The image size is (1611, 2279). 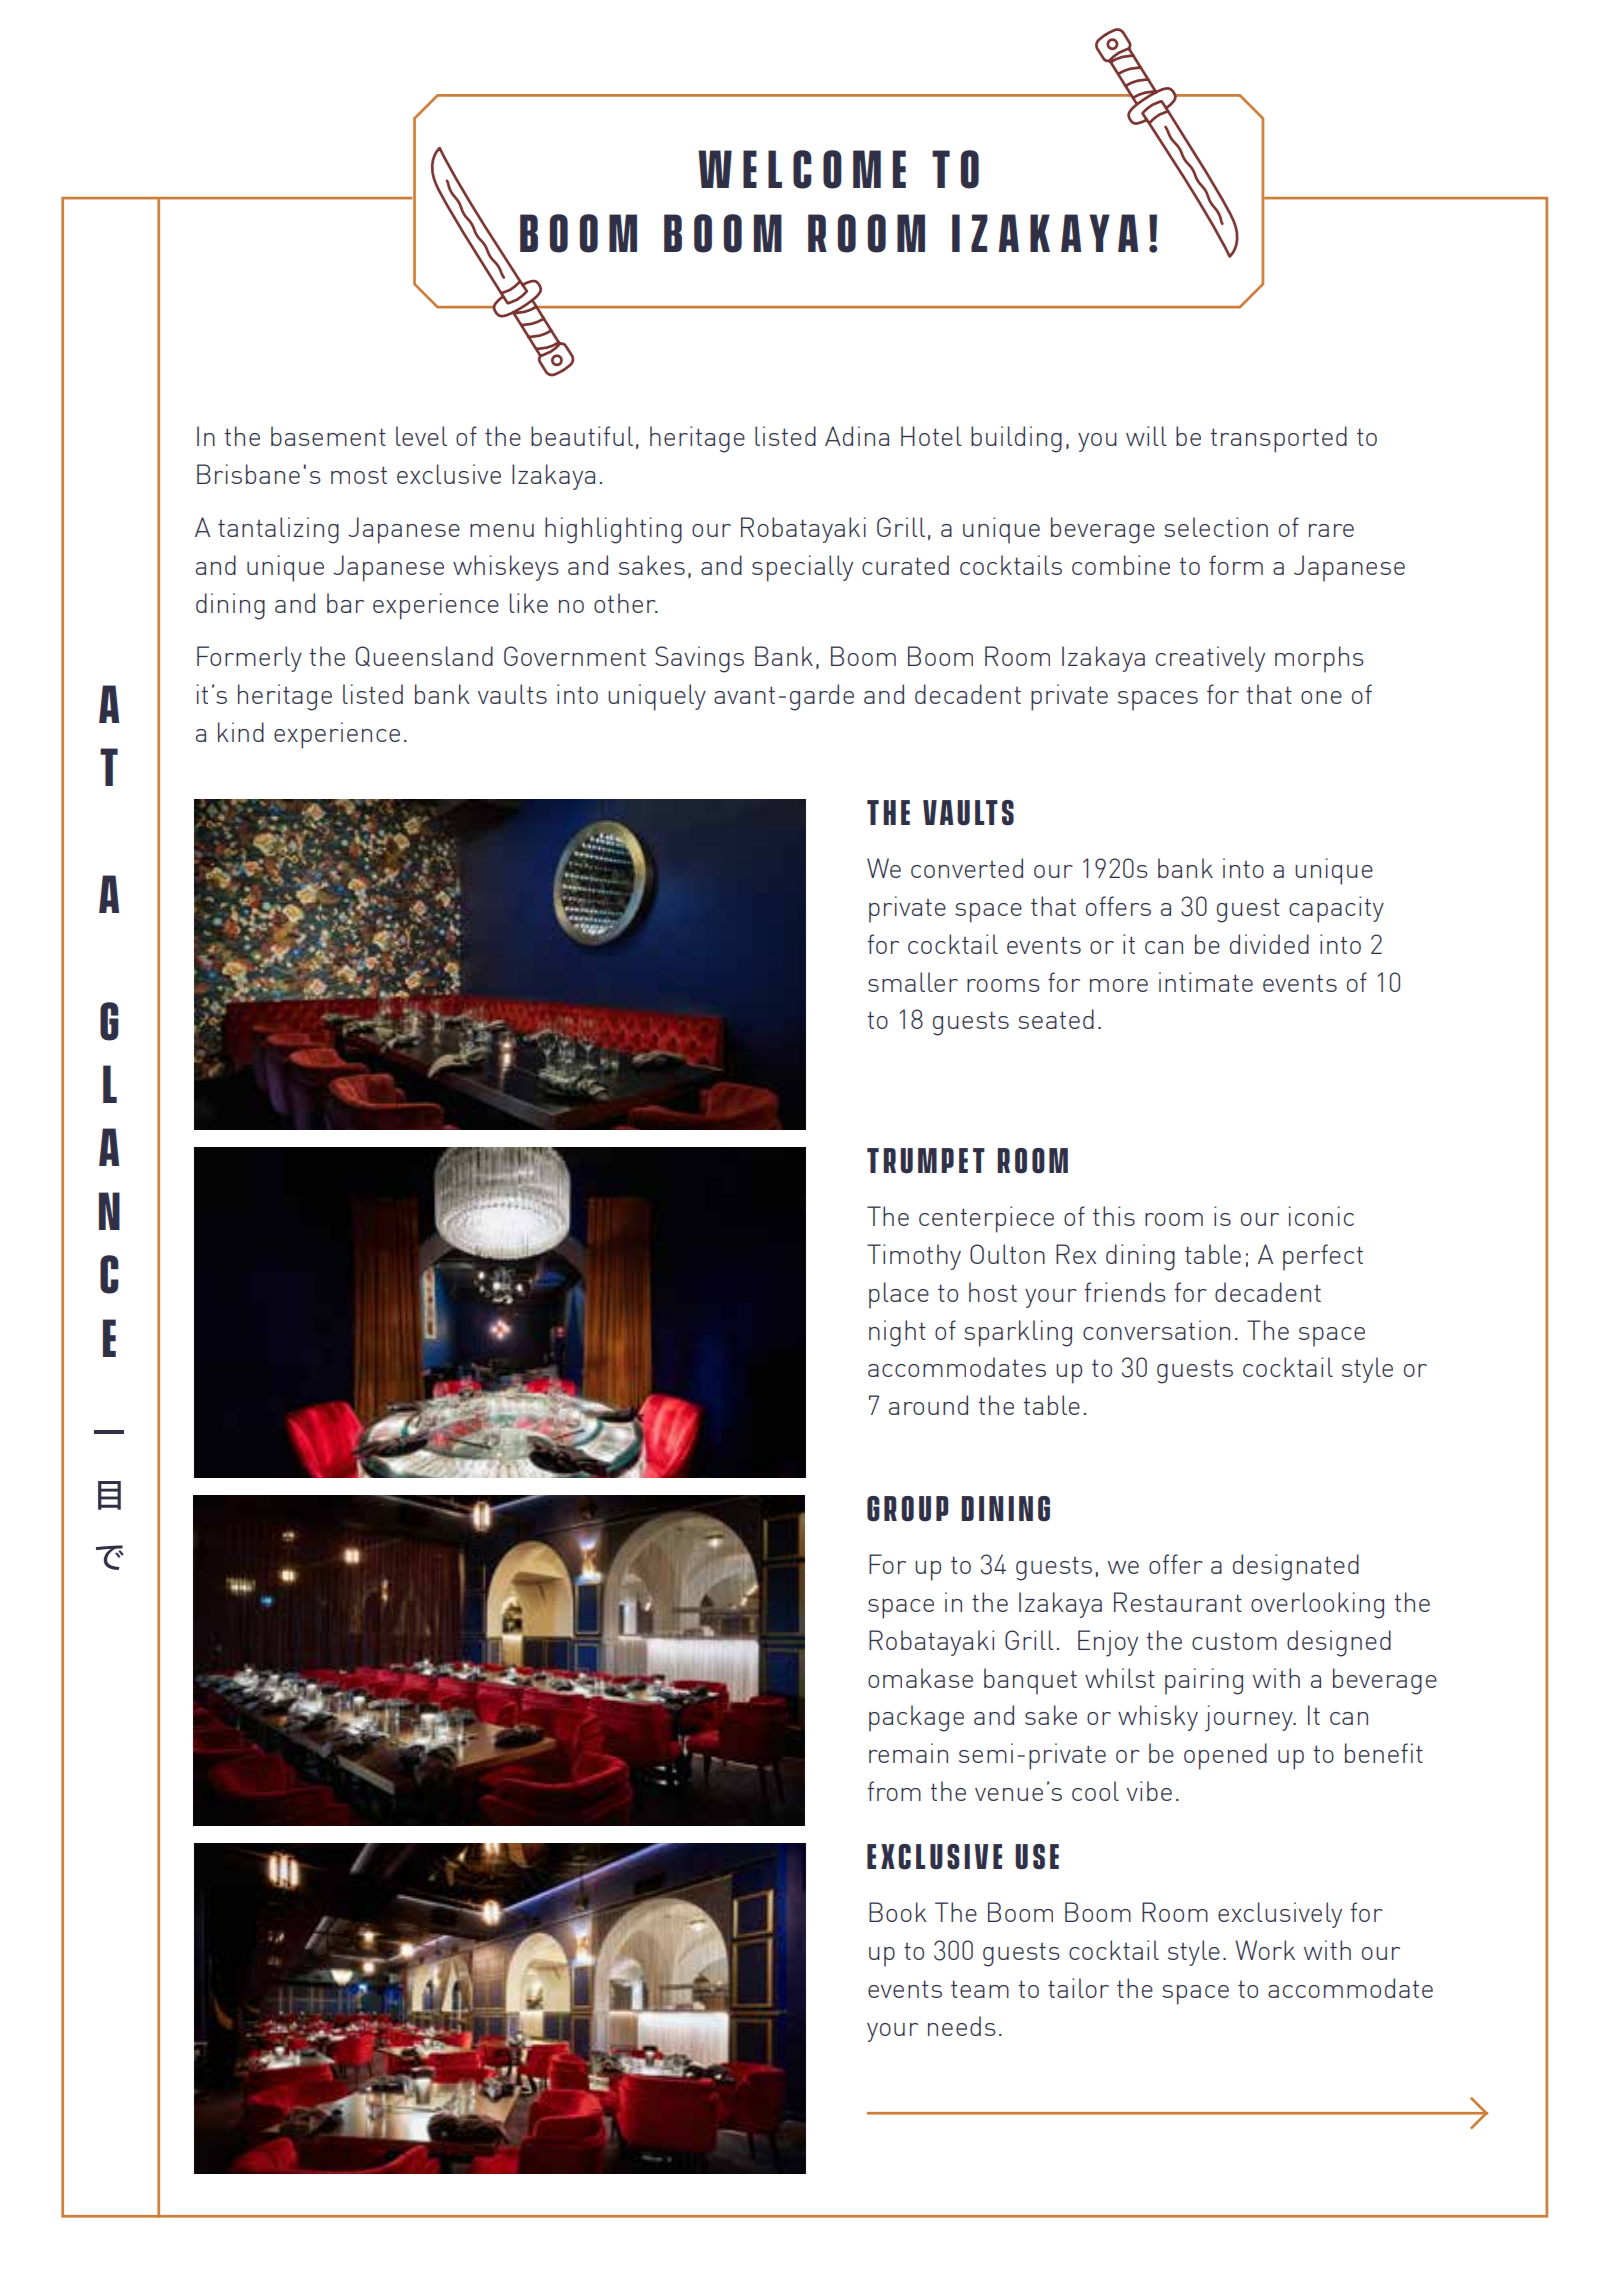 What do you see at coordinates (802, 568) in the image?
I see `specially` at bounding box center [802, 568].
